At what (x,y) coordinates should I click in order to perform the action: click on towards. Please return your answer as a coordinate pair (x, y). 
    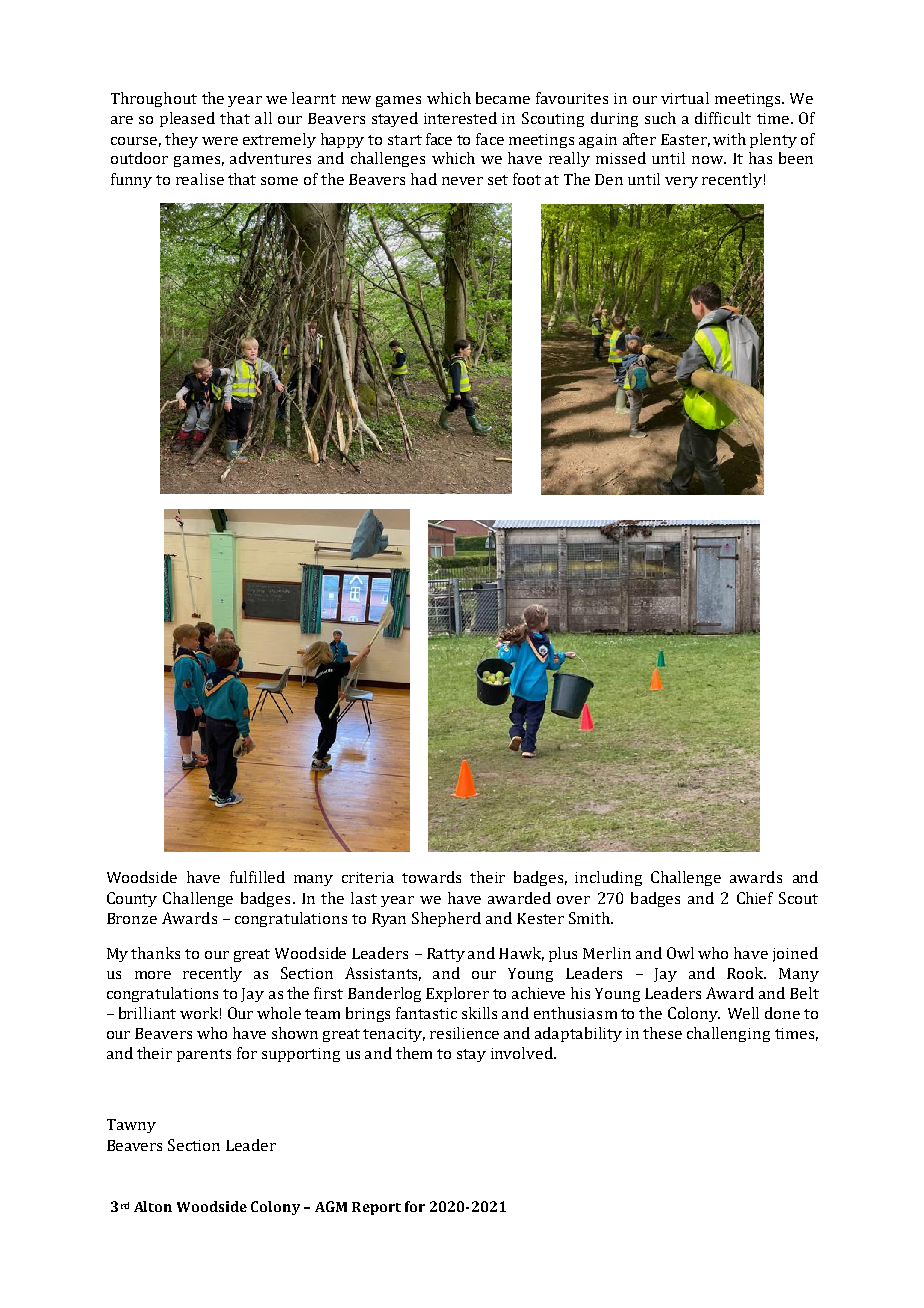
    Looking at the image, I should click on (431, 877).
